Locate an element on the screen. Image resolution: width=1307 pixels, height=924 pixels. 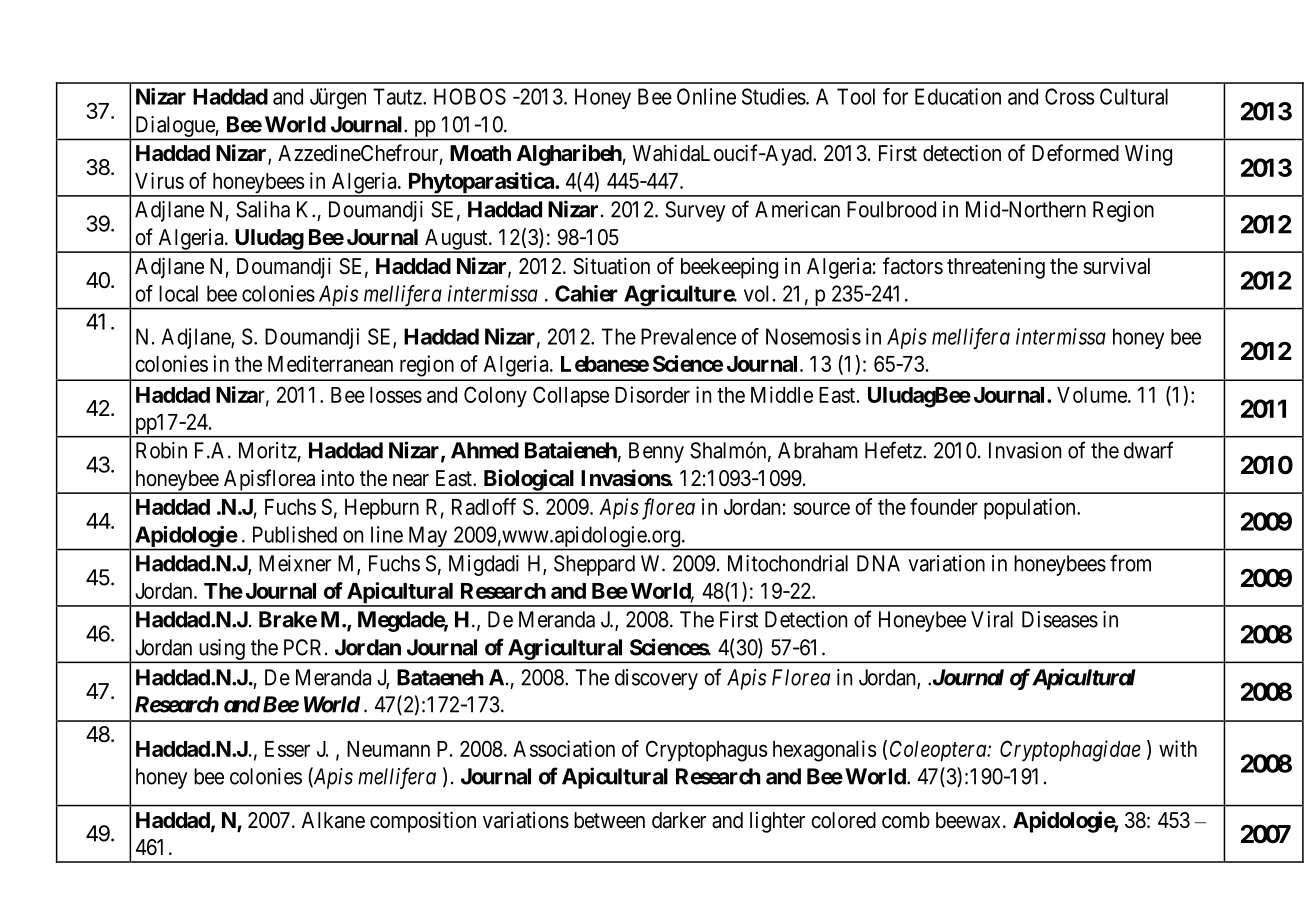
Alkane is located at coordinates (333, 820).
